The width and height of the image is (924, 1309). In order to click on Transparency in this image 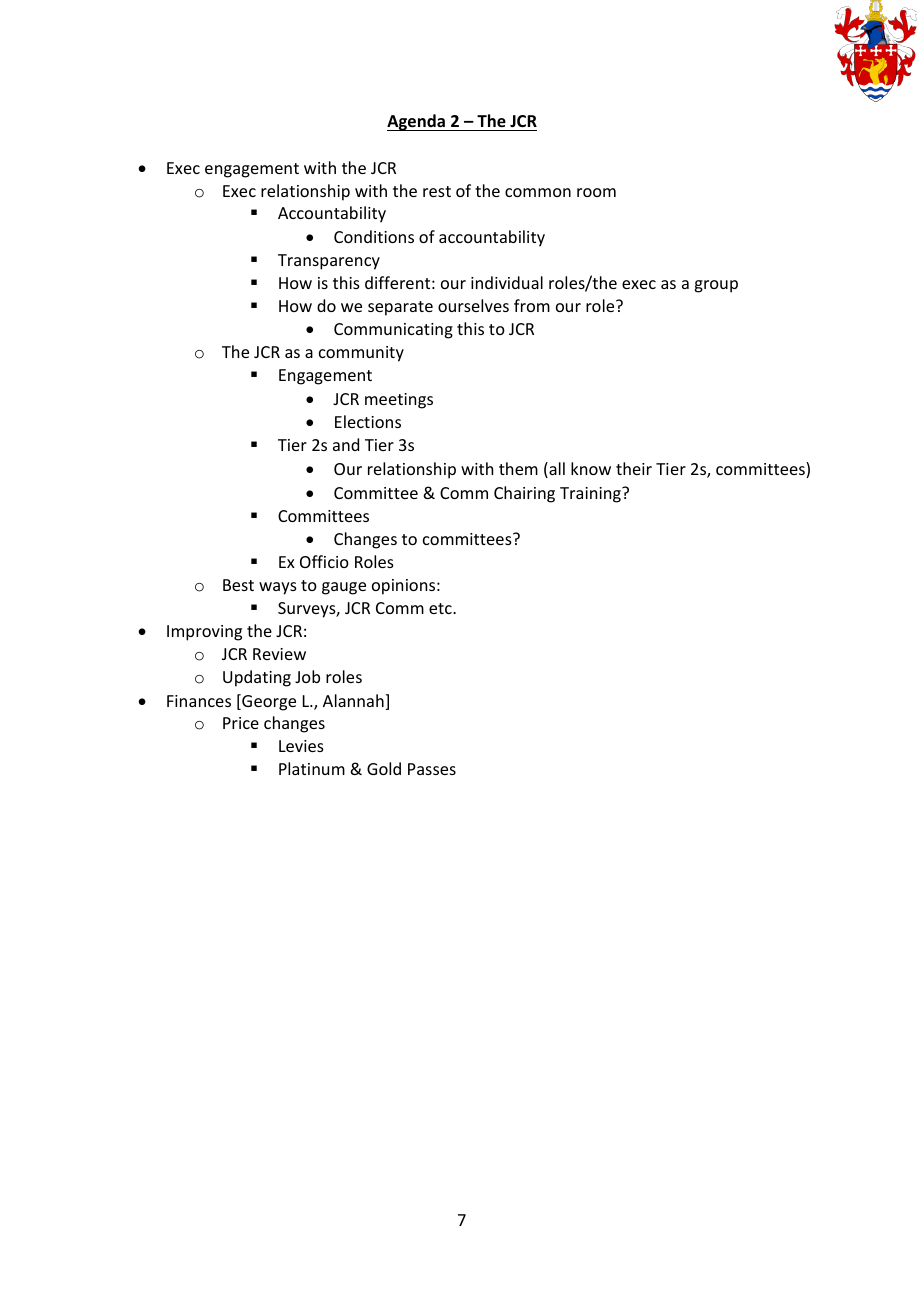, I will do `click(329, 262)`.
